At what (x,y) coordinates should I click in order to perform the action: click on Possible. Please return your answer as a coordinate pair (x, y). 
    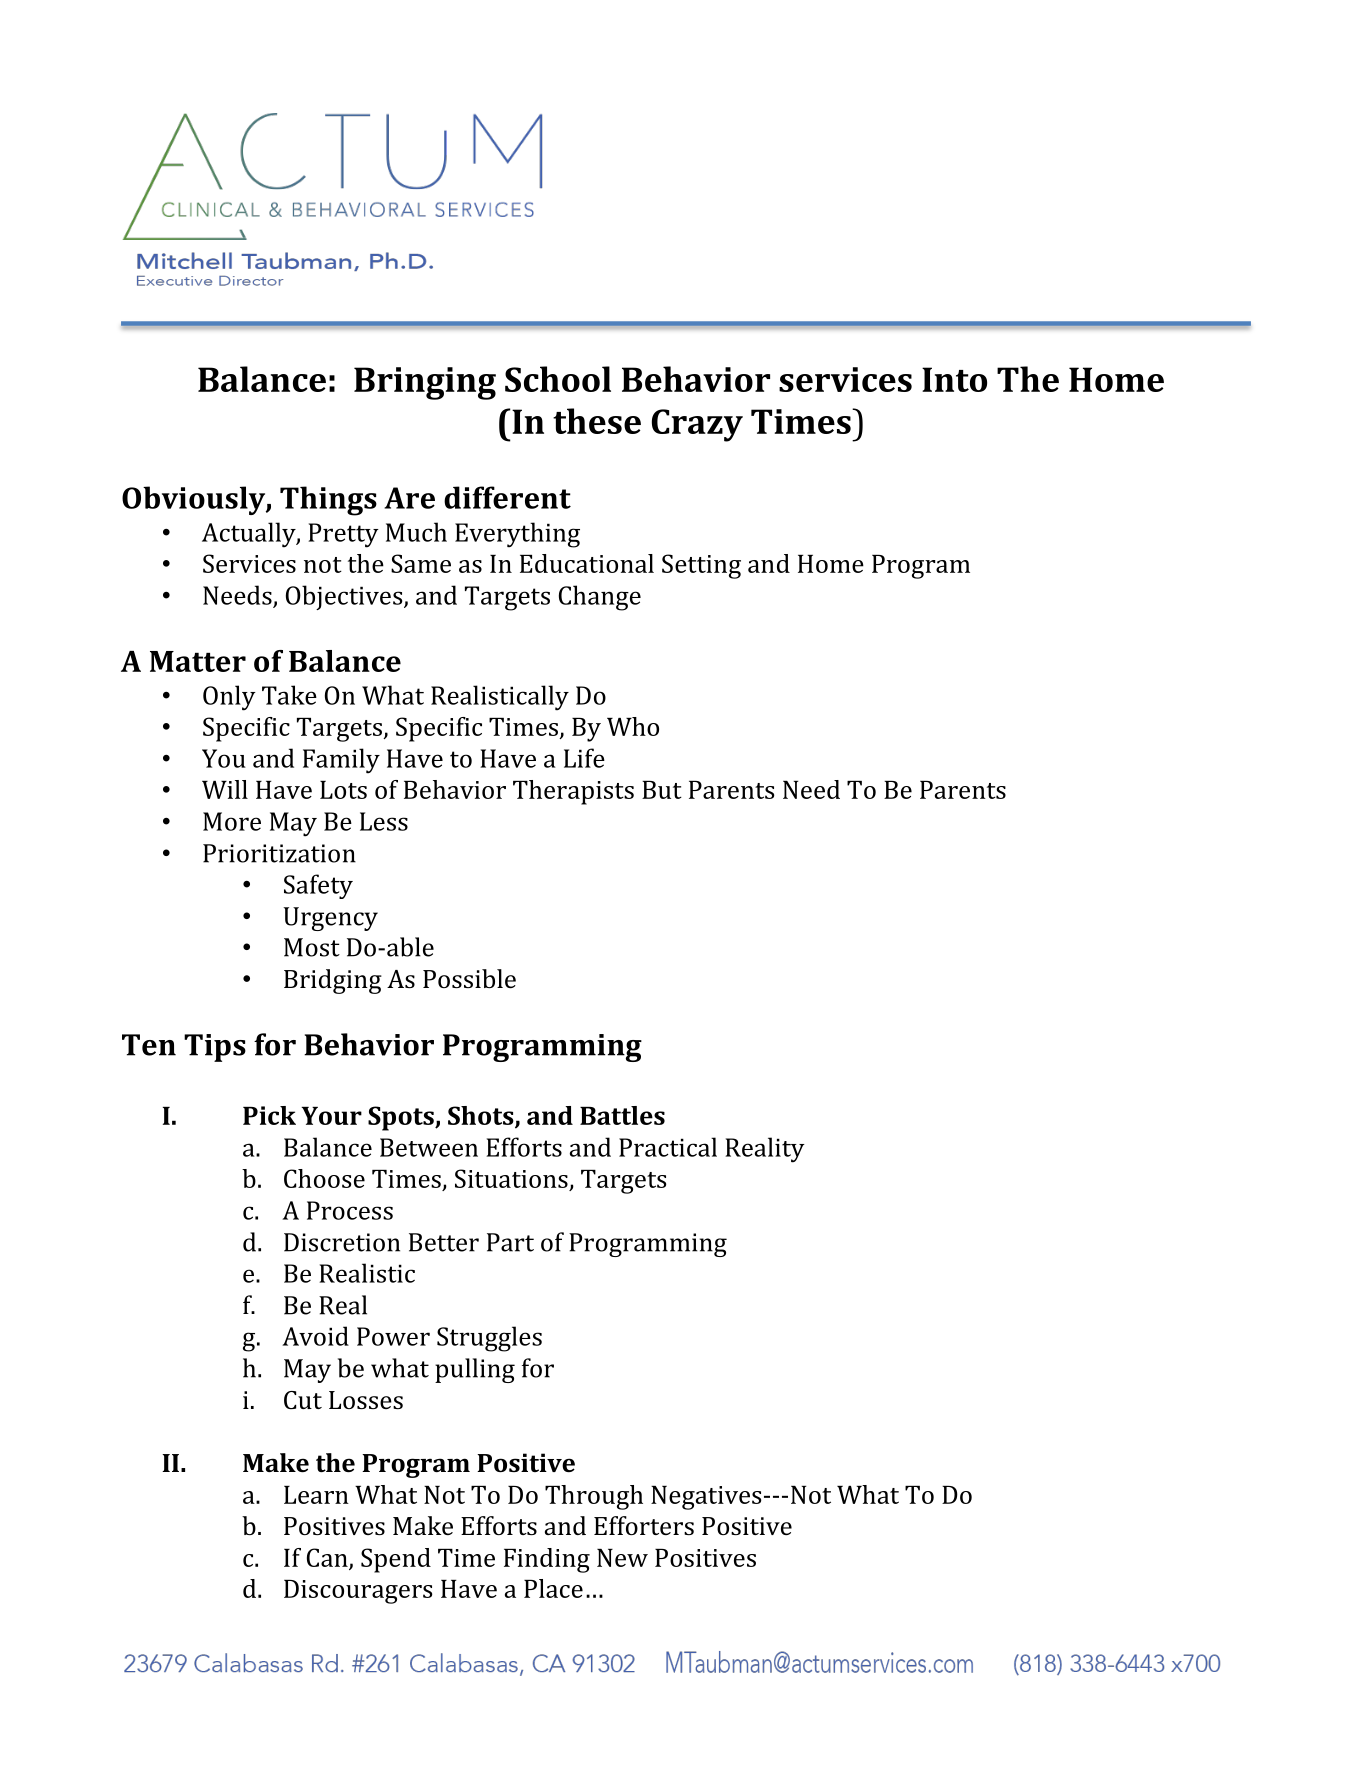
    Looking at the image, I should click on (469, 978).
